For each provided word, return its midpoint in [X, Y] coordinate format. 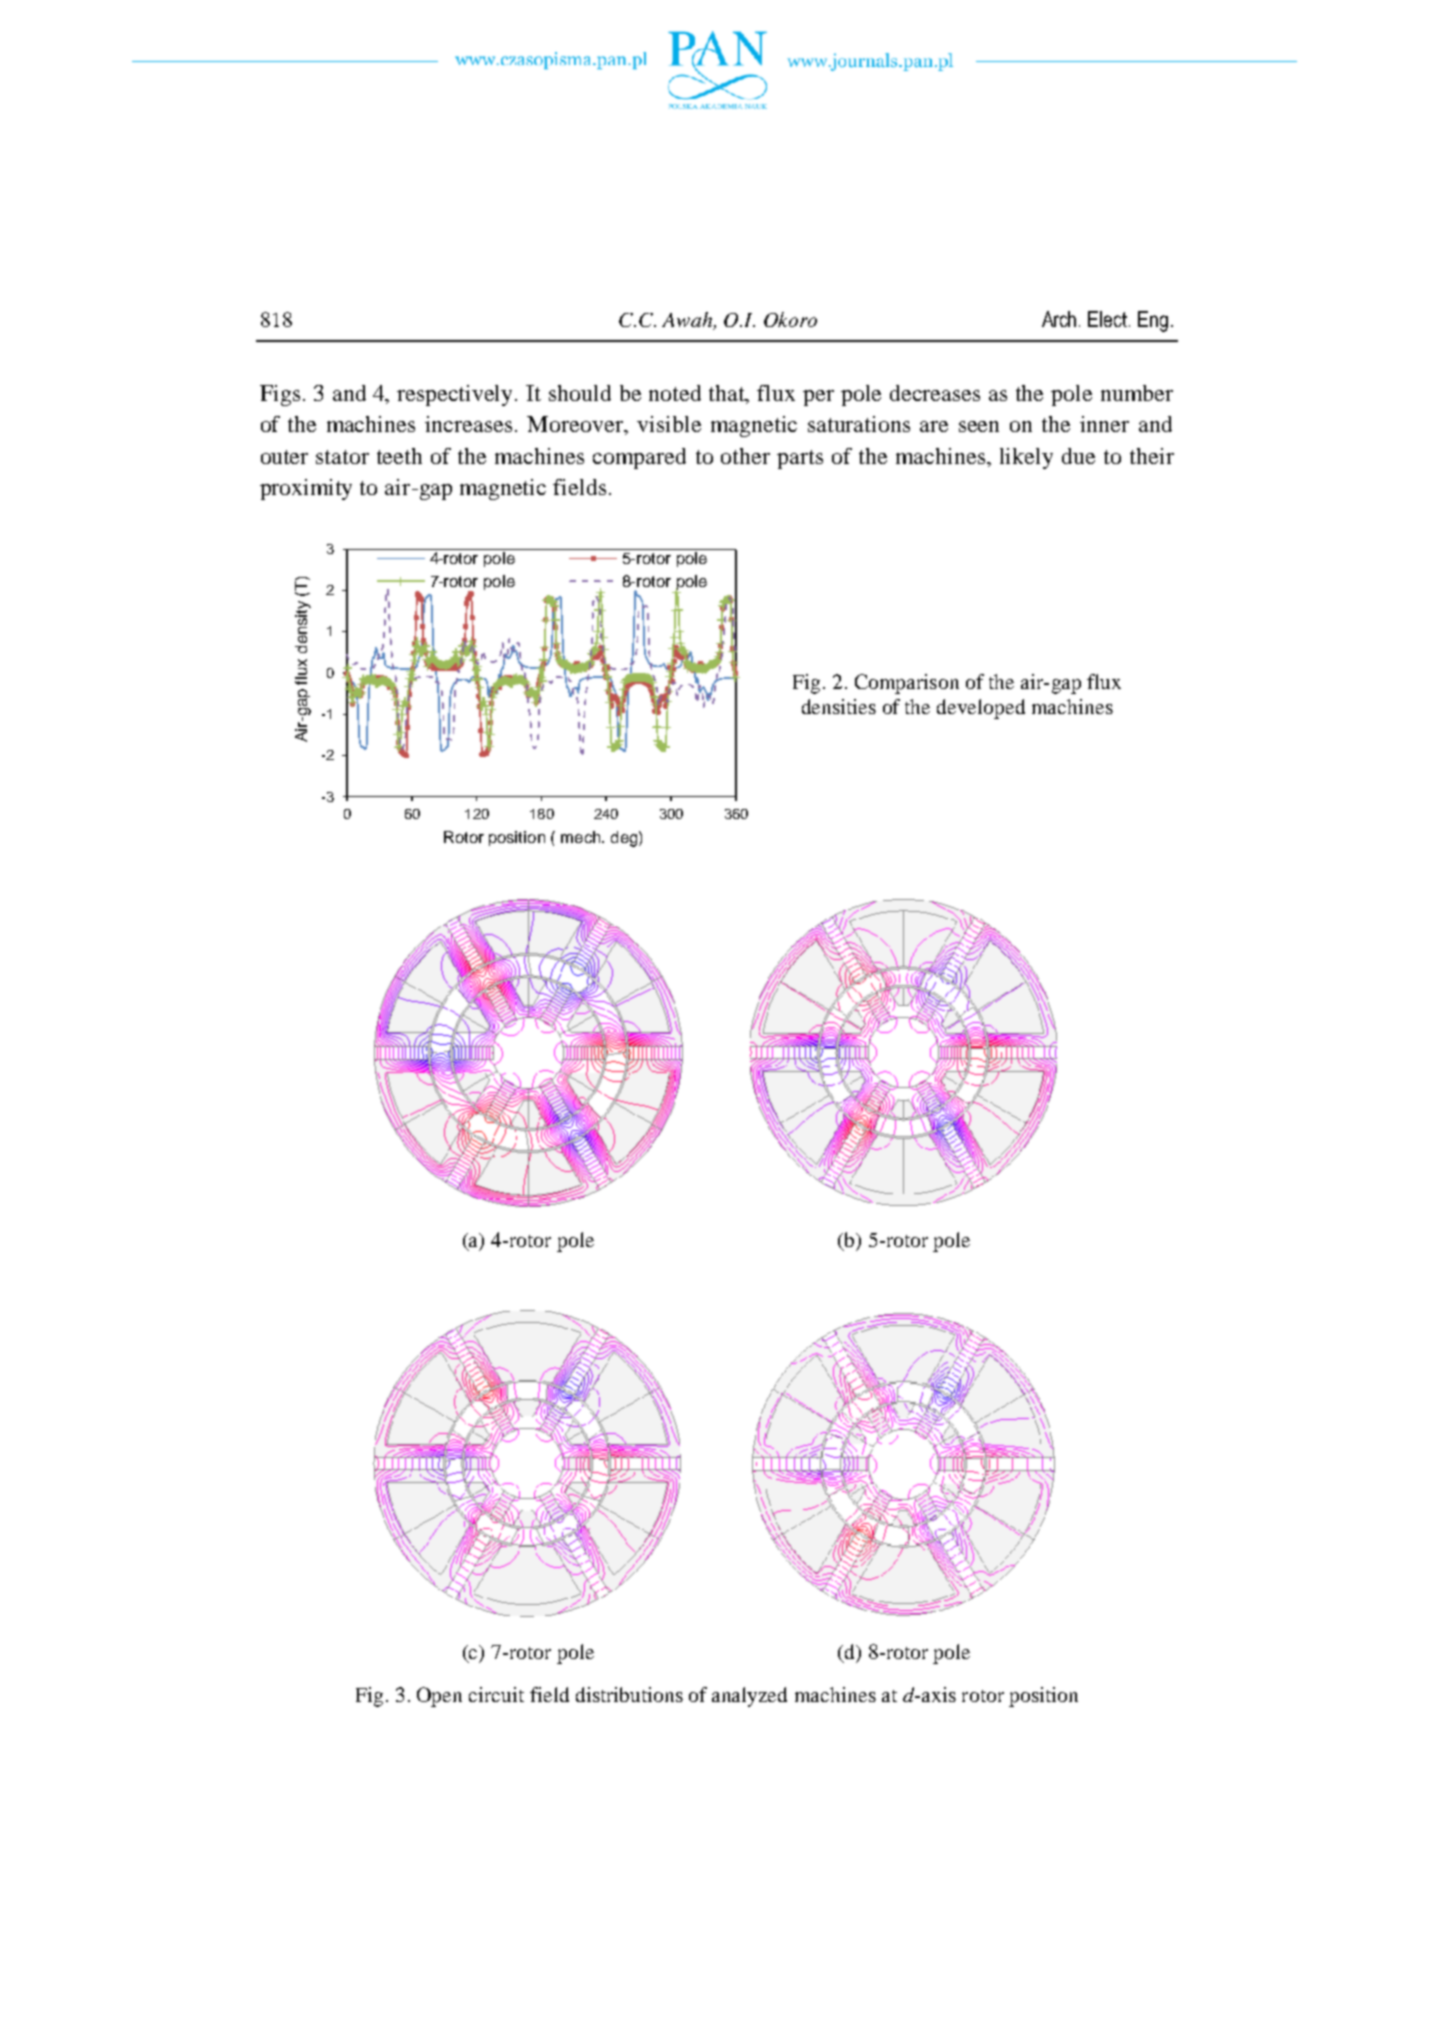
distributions [629, 1694]
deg [625, 839]
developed [981, 709]
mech [582, 837]
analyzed [749, 1697]
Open [439, 1697]
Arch [1061, 319]
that [728, 394]
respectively [456, 395]
